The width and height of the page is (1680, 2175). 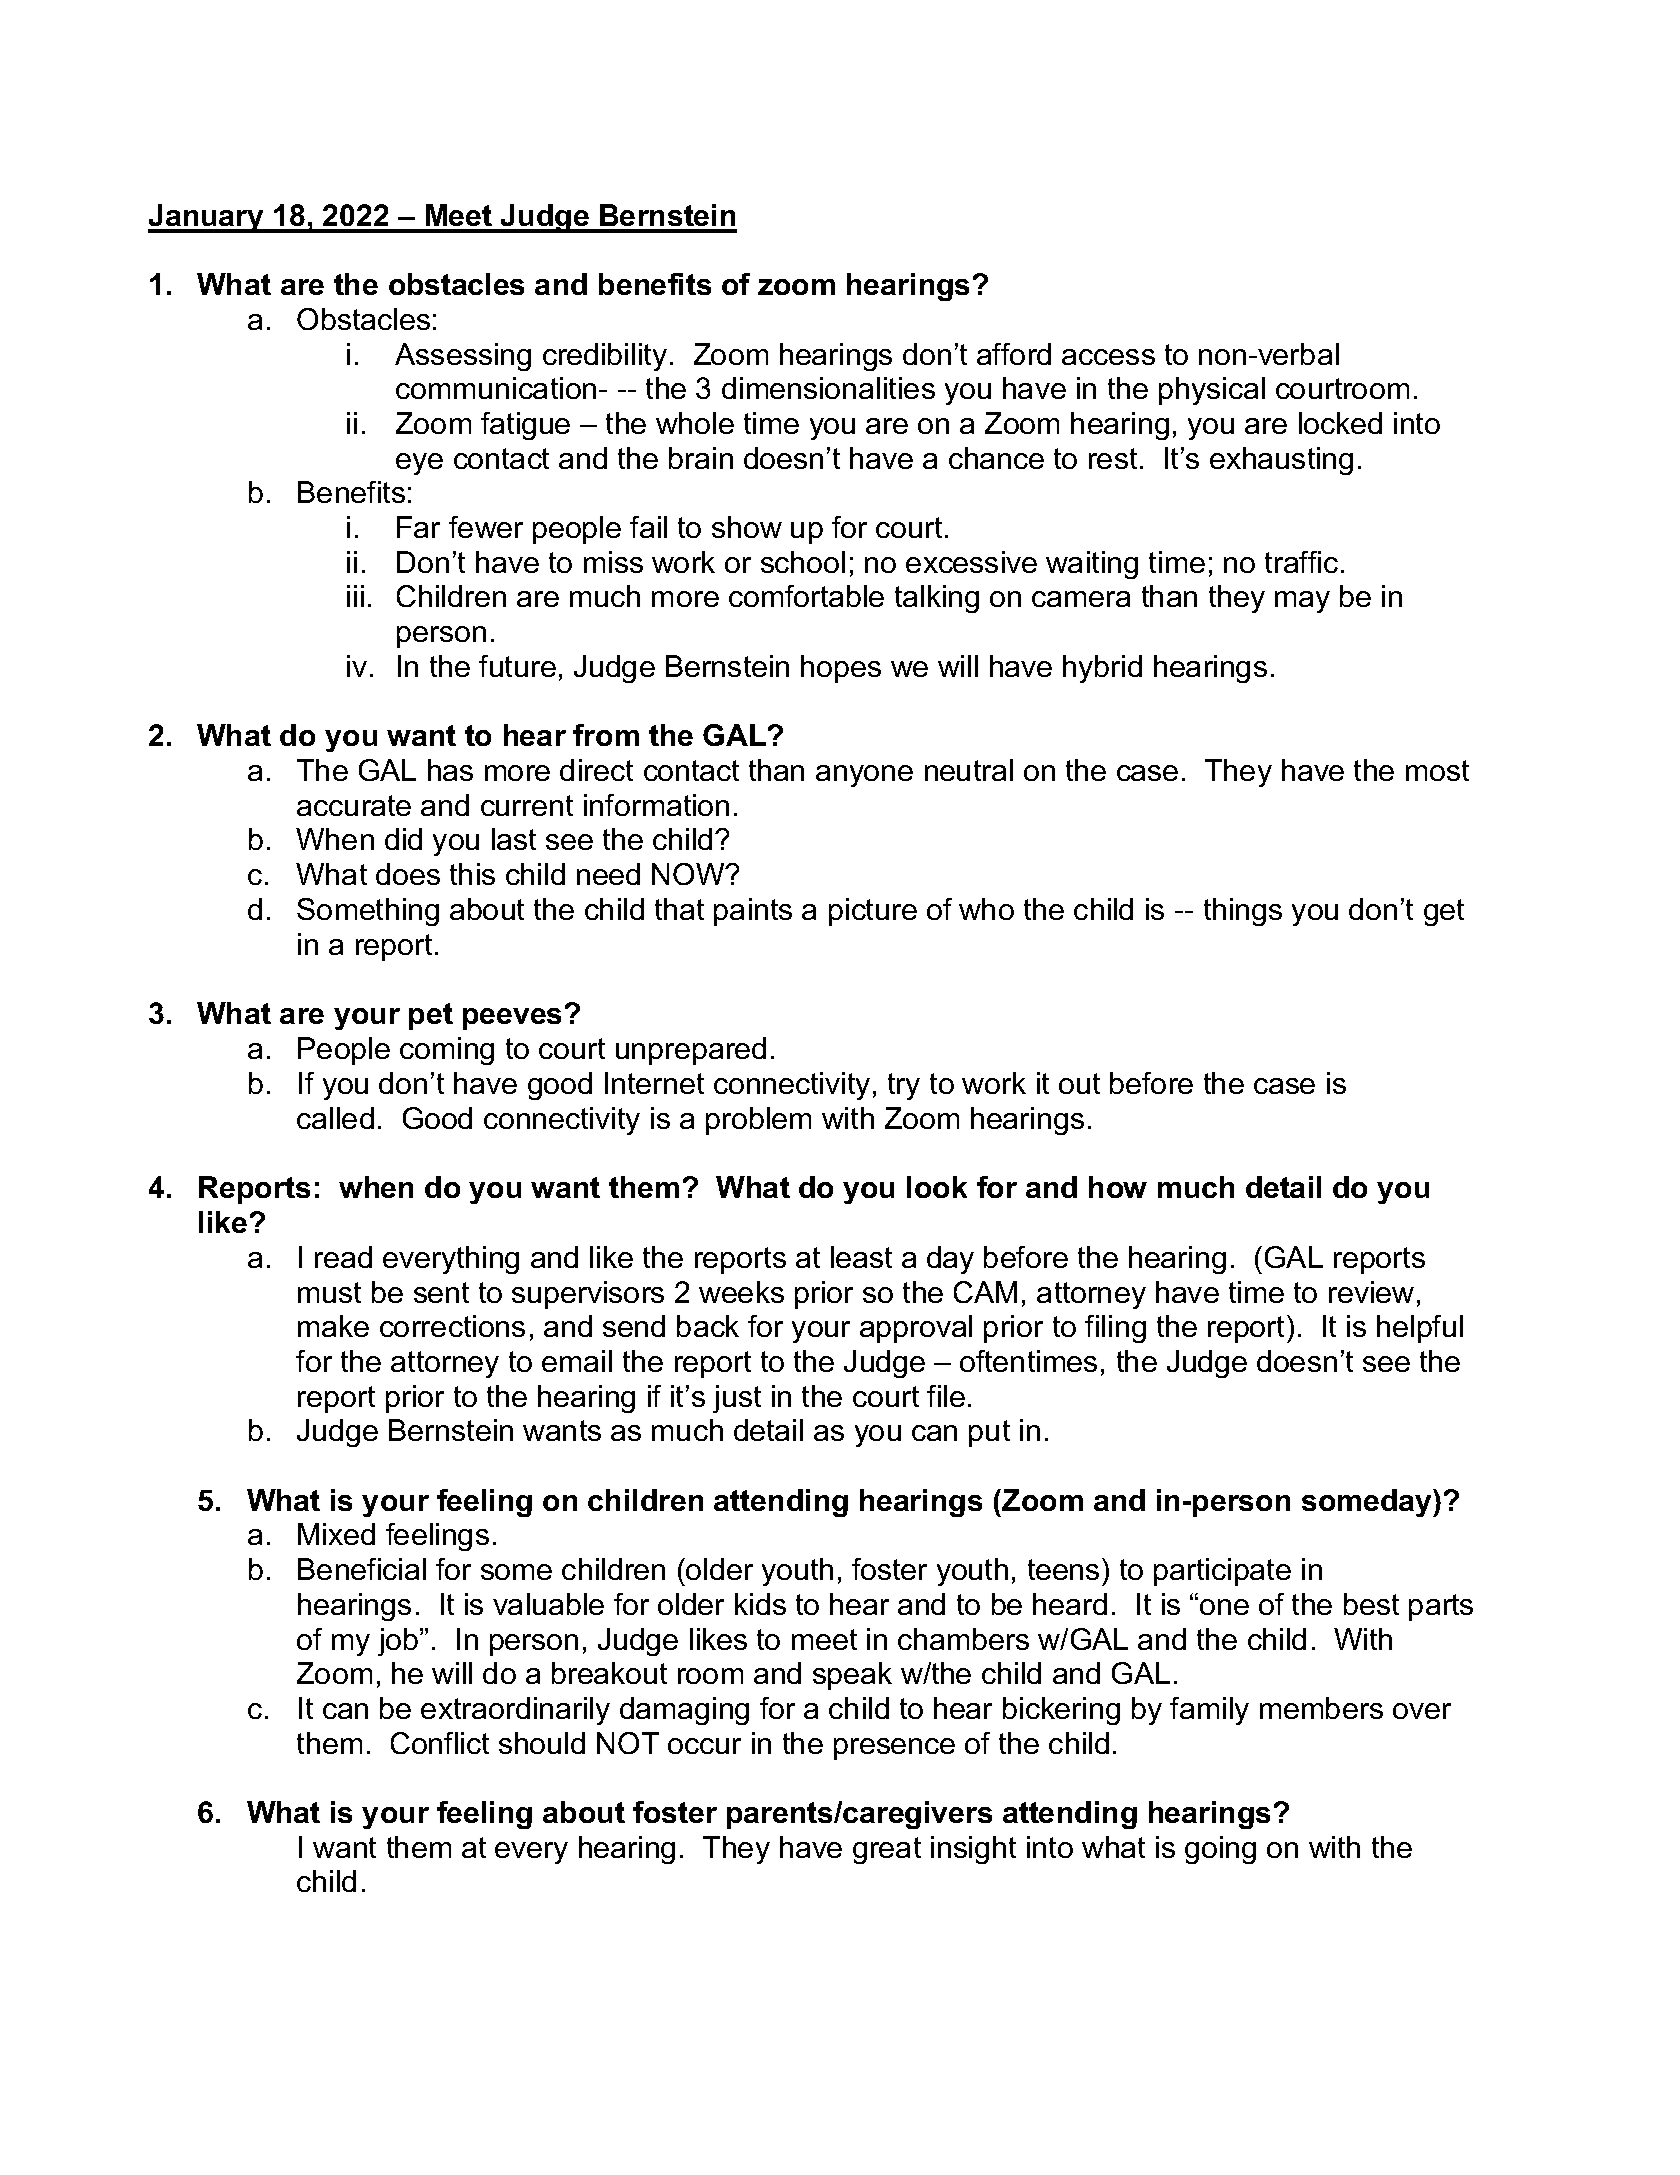 I want to click on Conflict, so click(x=440, y=1743).
